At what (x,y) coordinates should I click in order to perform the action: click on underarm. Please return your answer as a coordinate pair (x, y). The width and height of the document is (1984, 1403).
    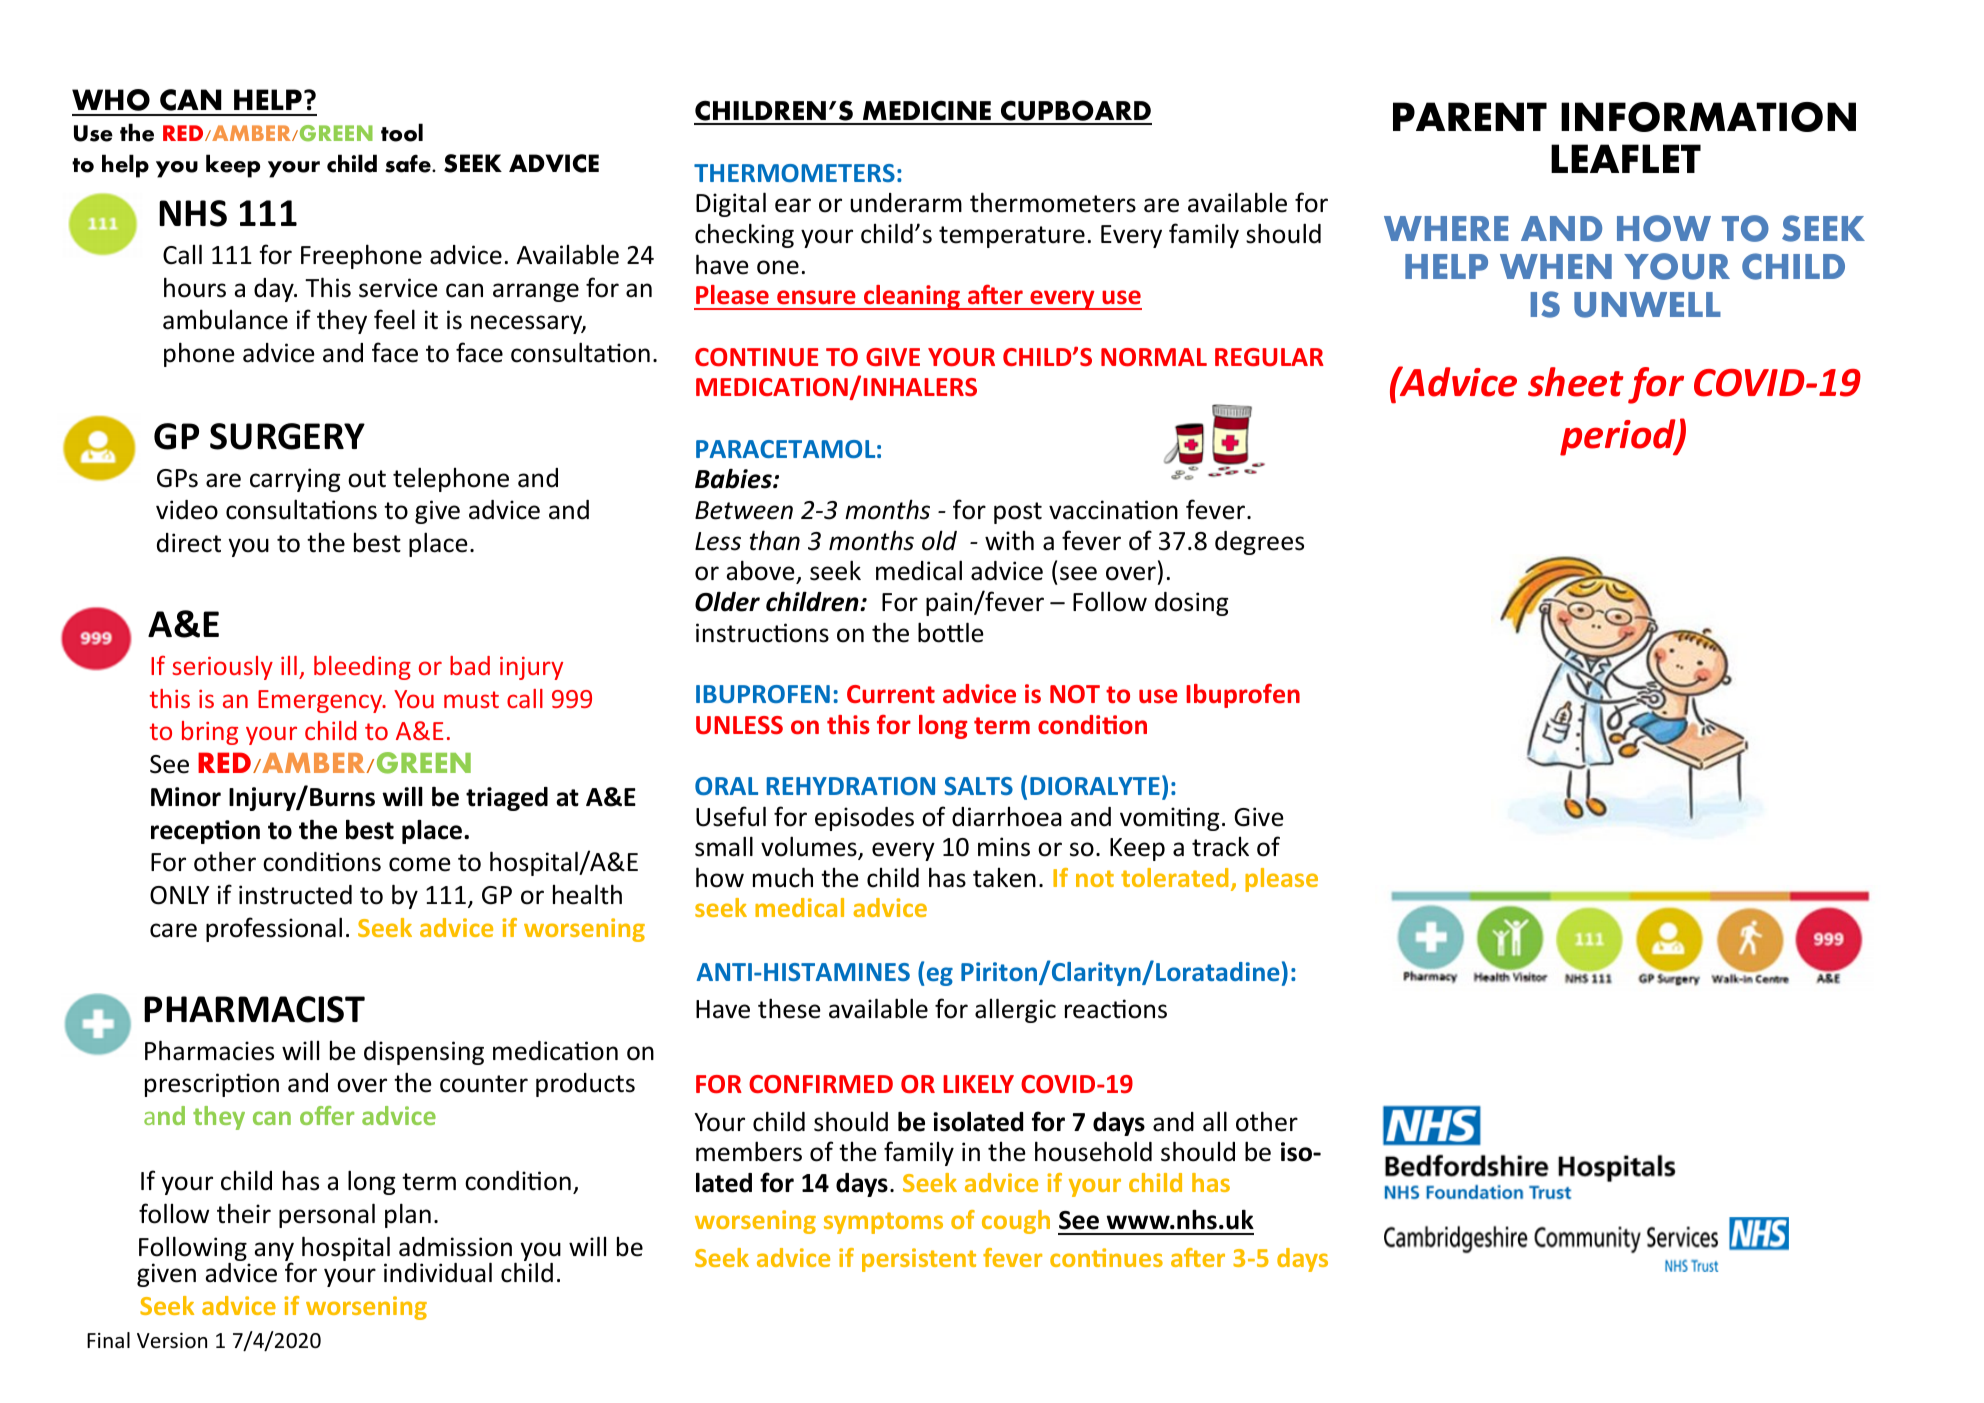
    Looking at the image, I should click on (906, 203).
